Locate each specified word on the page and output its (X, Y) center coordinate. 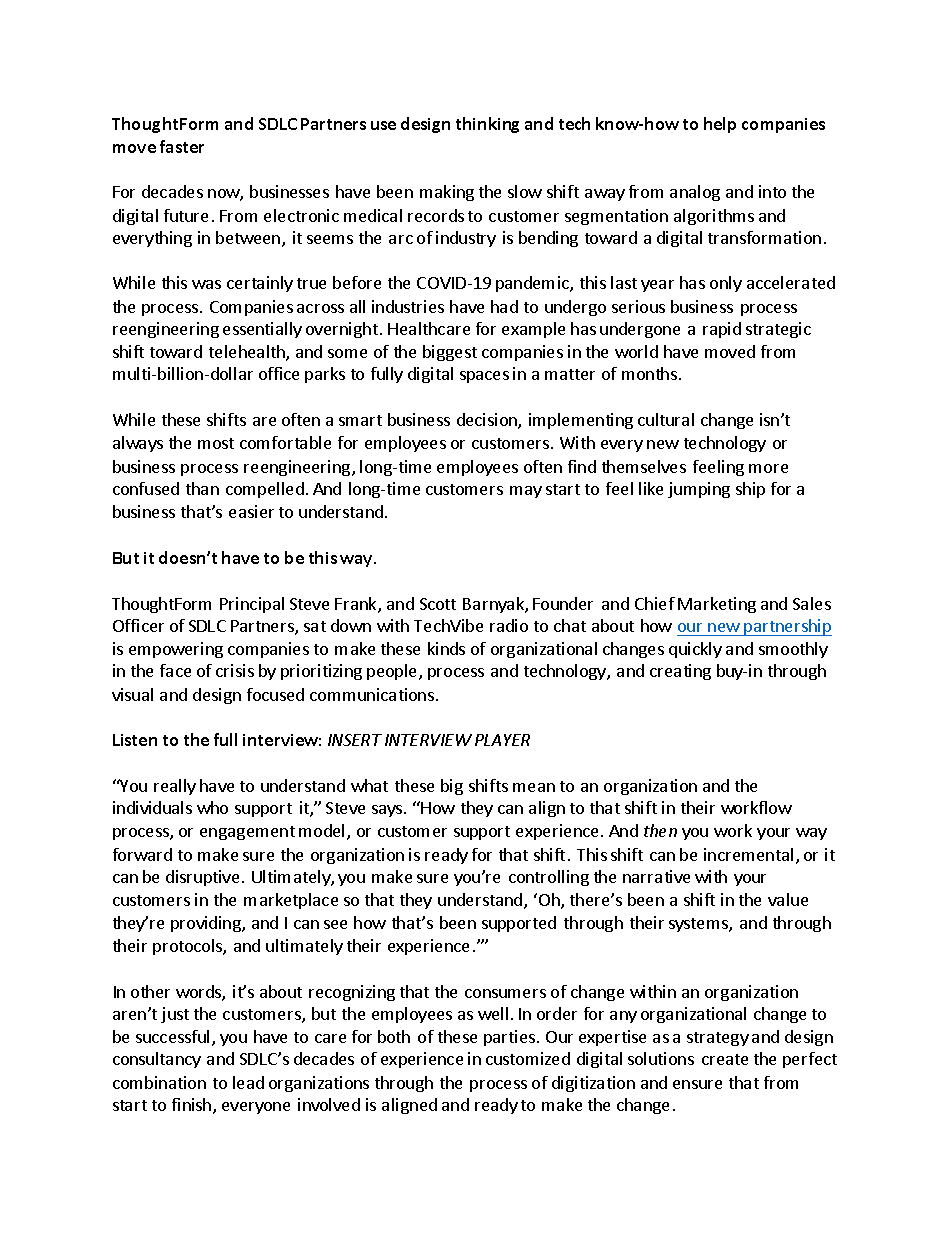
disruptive (202, 878)
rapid (722, 330)
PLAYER (502, 740)
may (526, 492)
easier (251, 511)
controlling (549, 878)
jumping (699, 490)
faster (182, 146)
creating (680, 672)
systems (699, 925)
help (720, 125)
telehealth (248, 353)
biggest (450, 353)
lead (248, 1082)
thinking (487, 125)
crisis (235, 670)
